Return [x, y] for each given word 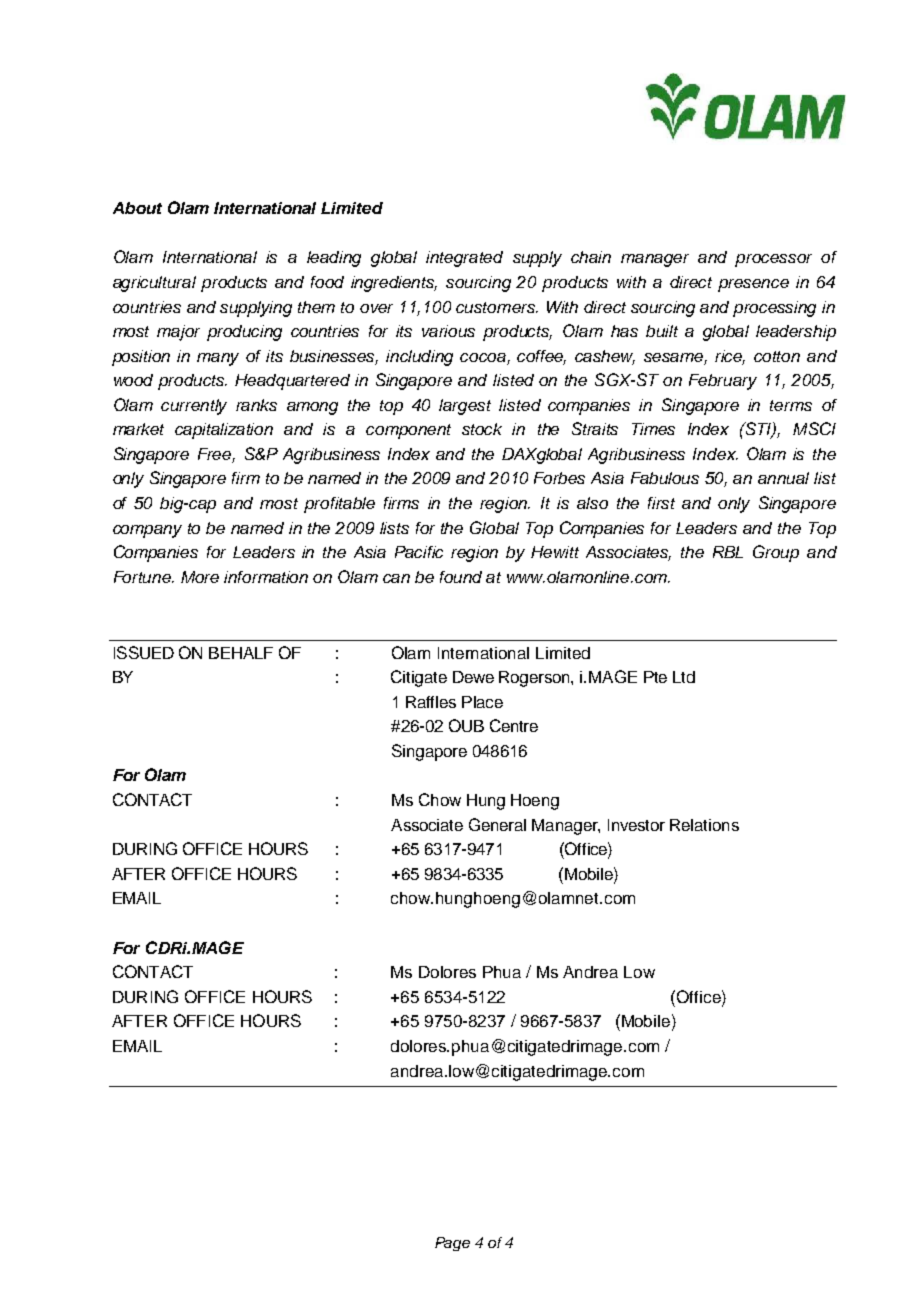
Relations [704, 825]
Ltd [684, 677]
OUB [466, 725]
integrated [464, 259]
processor [773, 260]
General [497, 824]
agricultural [154, 284]
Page [452, 1244]
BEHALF [241, 653]
